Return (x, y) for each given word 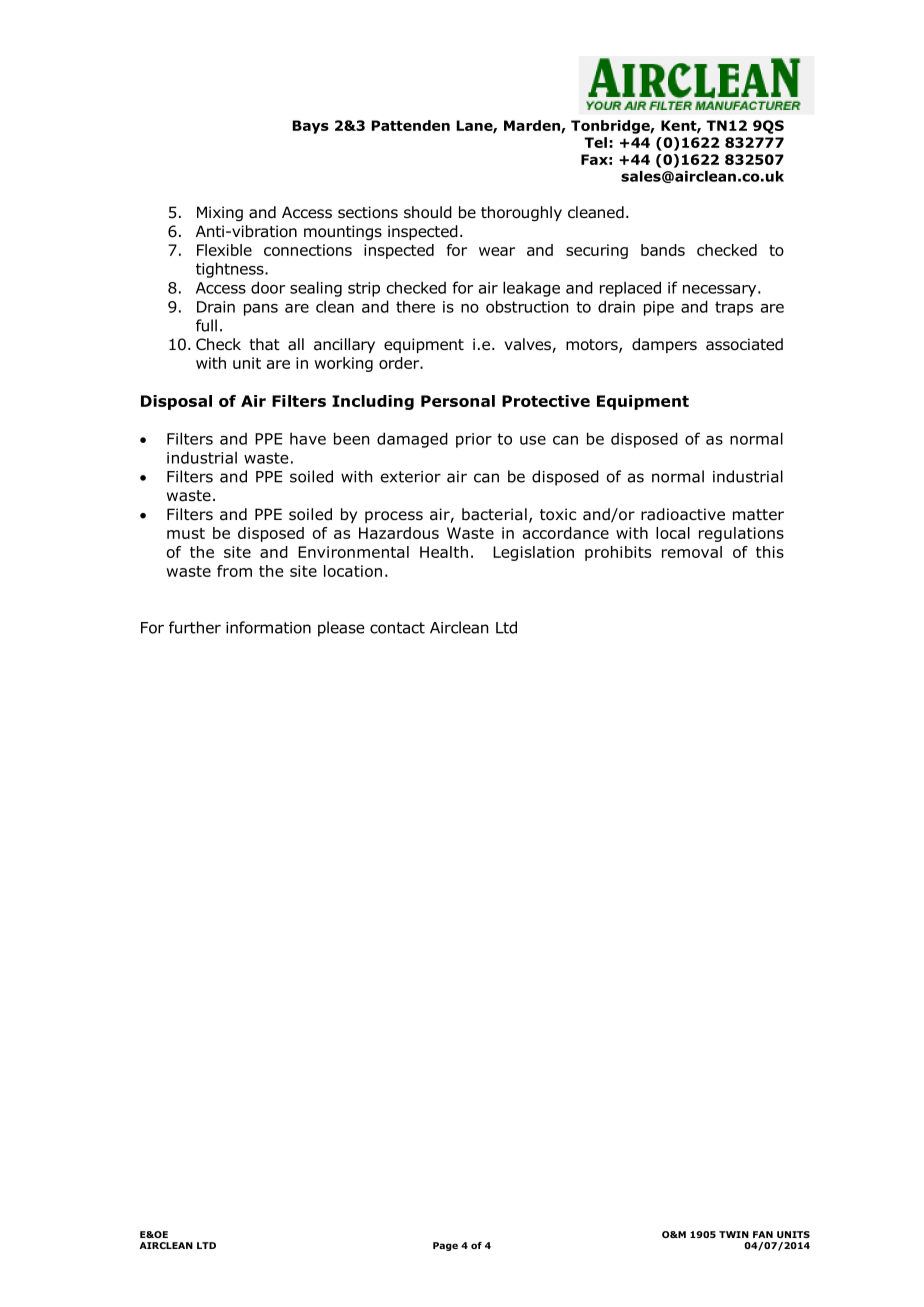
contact (397, 628)
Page (445, 1246)
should (428, 212)
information (268, 627)
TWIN (734, 1234)
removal (692, 552)
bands (663, 250)
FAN (763, 1234)
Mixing (220, 213)
